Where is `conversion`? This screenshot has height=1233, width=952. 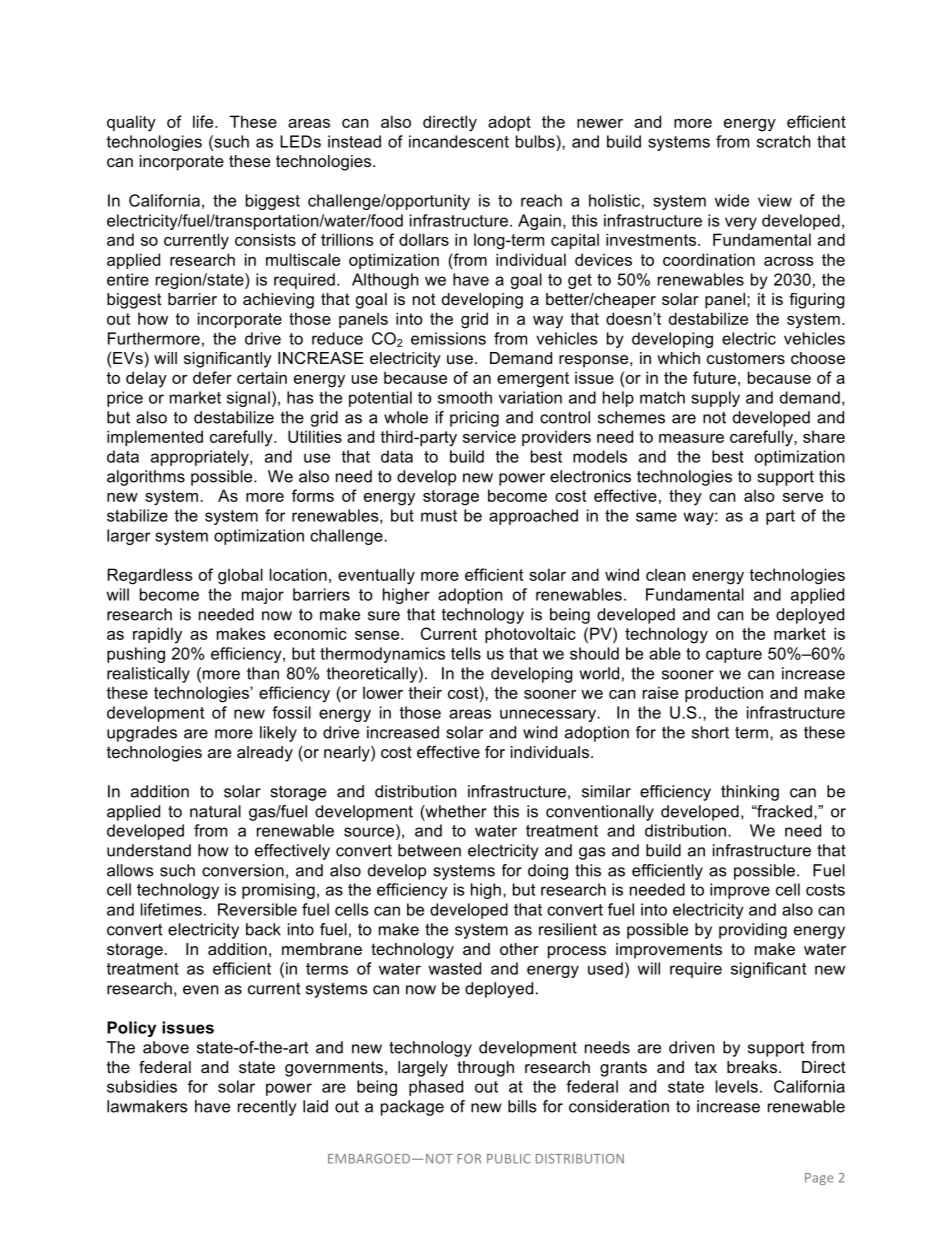 conversion is located at coordinates (243, 870).
